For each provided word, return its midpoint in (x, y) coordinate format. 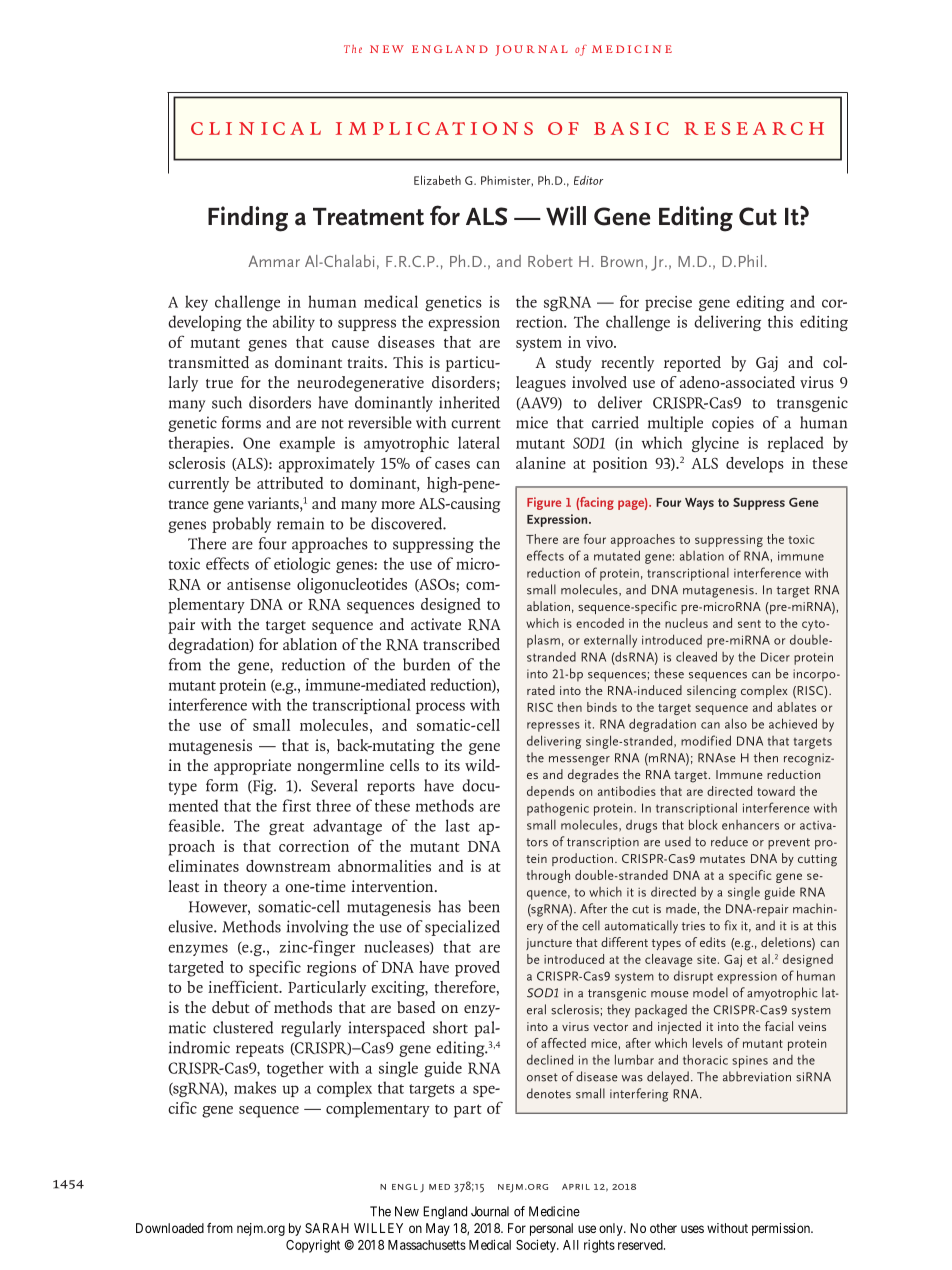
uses (692, 1229)
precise (668, 303)
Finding (248, 219)
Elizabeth (437, 180)
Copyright (313, 1246)
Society (537, 1246)
